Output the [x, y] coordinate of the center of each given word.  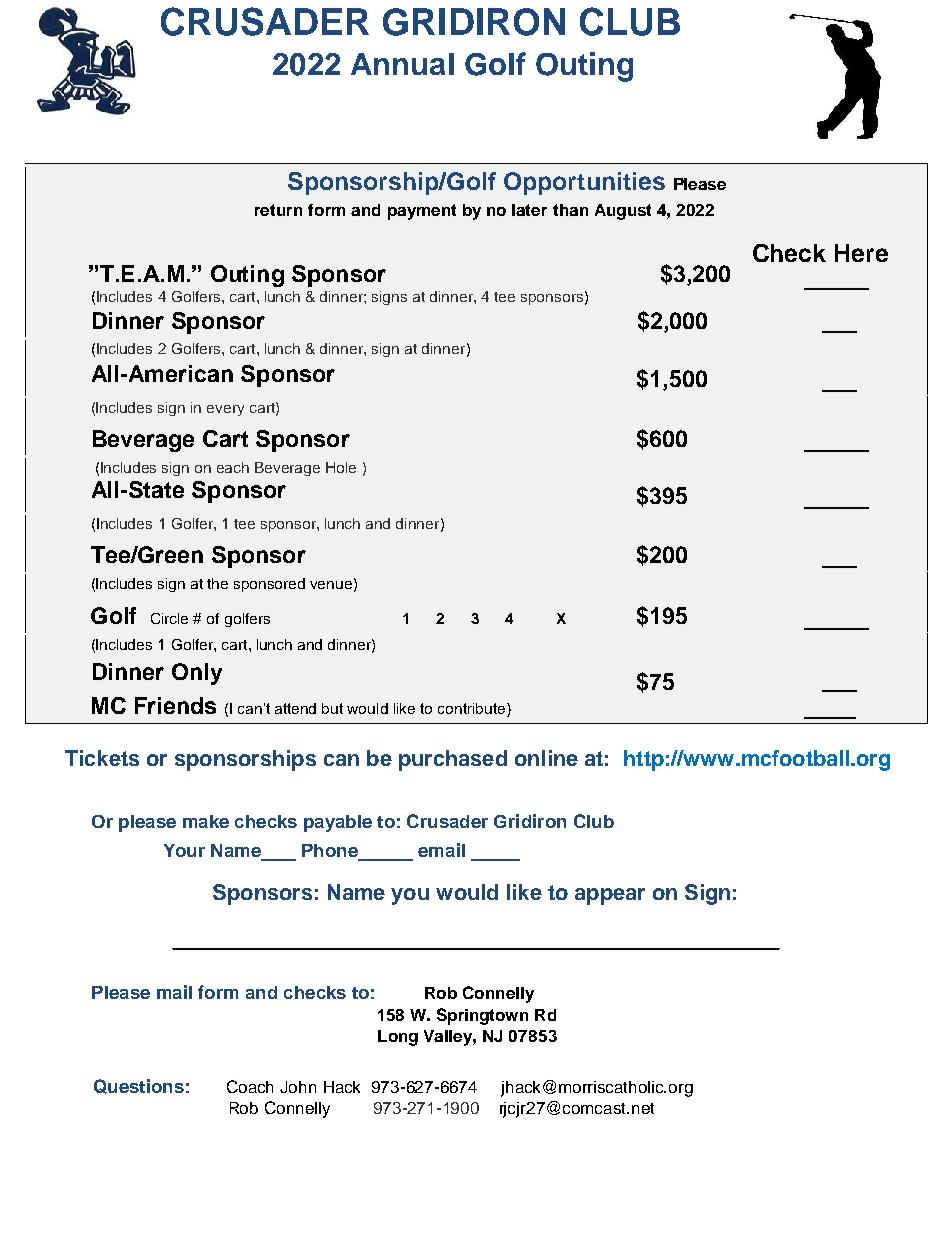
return [278, 210]
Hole [341, 467]
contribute [473, 708]
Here [861, 253]
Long [398, 1038]
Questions [139, 1086]
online [546, 758]
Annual [402, 64]
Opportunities [584, 183]
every [225, 410]
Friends [175, 705]
